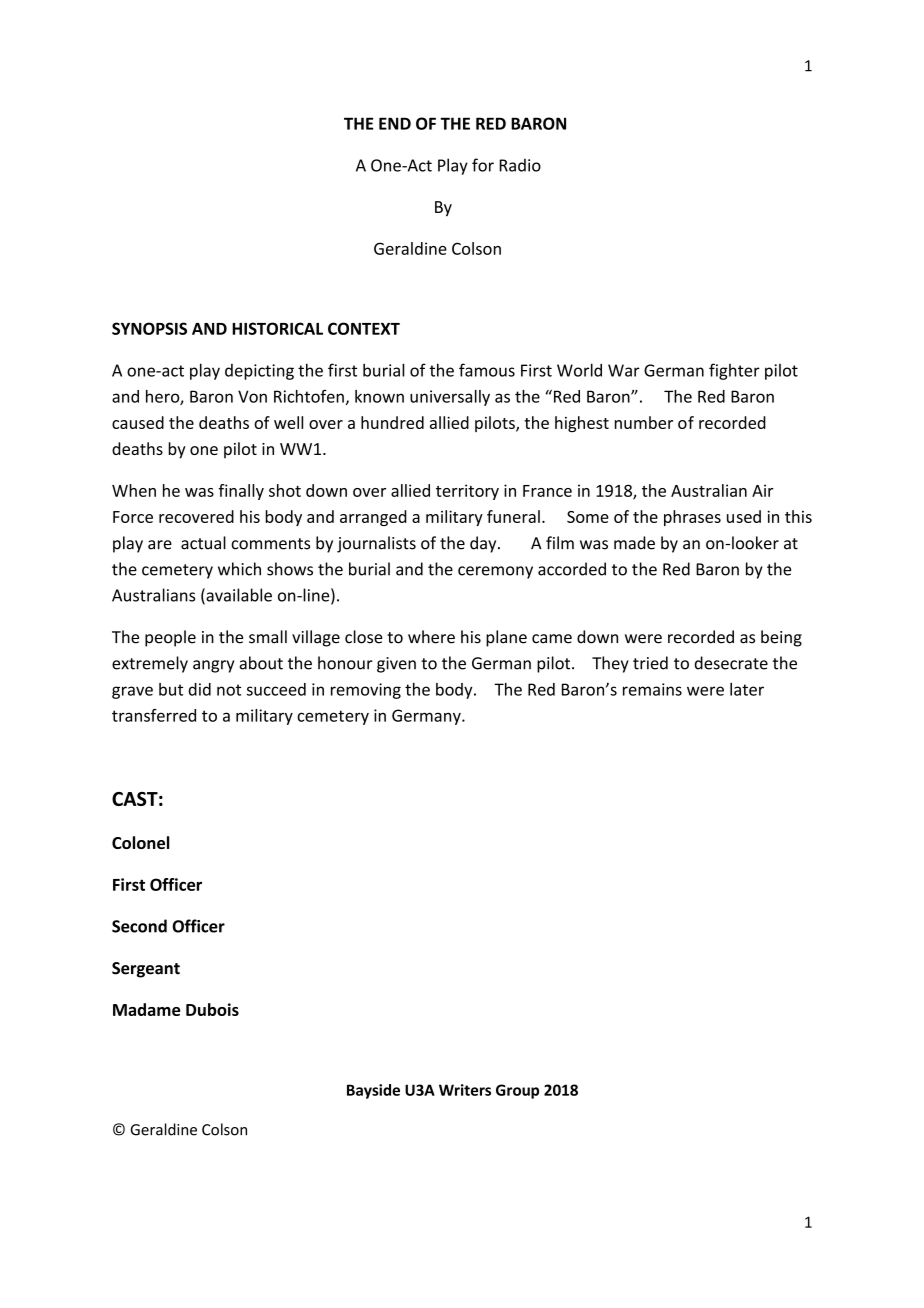 The image size is (924, 1308). Describe the element at coordinates (644, 422) in the page. I see `number` at that location.
